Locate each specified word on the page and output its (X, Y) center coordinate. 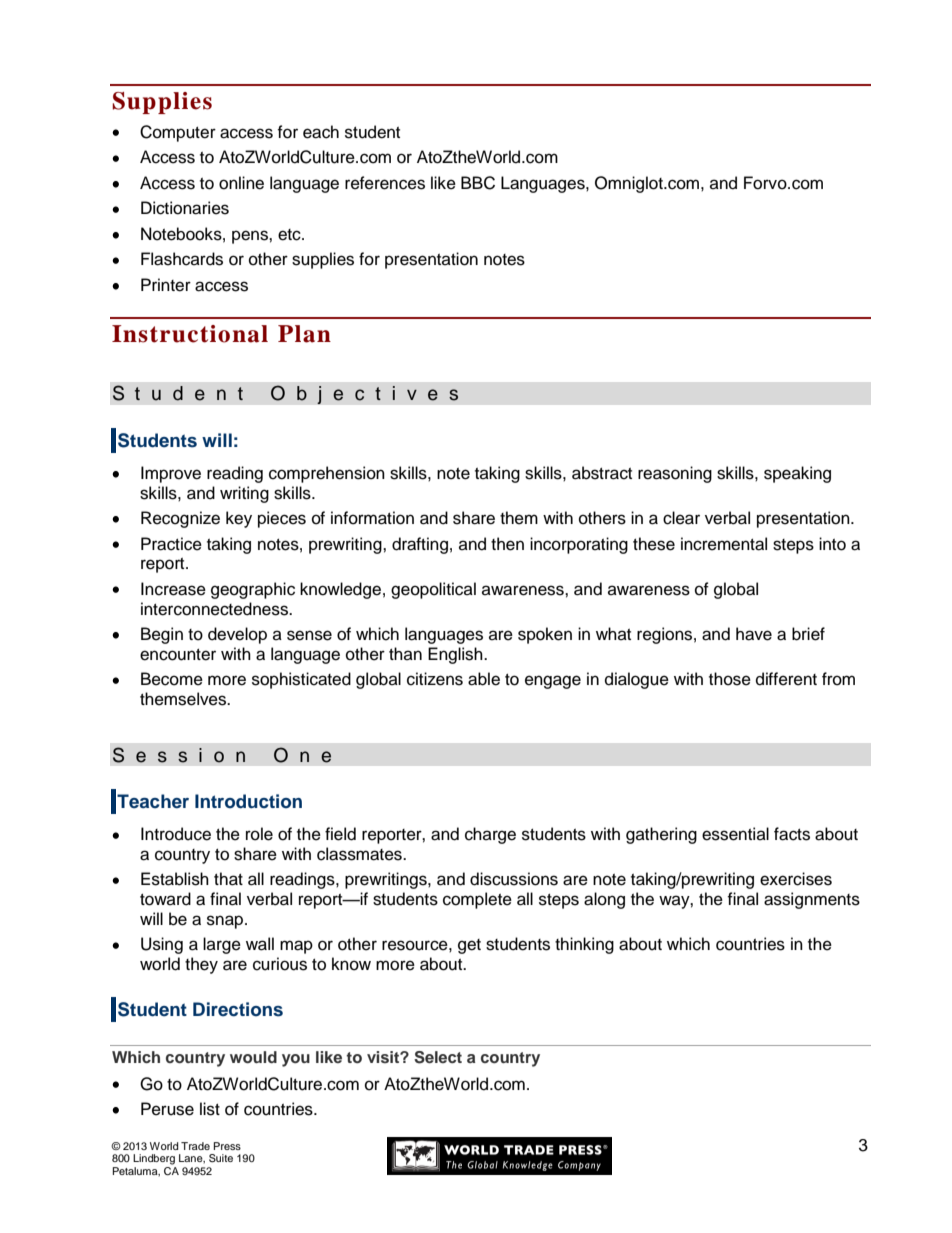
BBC (478, 183)
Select (438, 1057)
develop (237, 635)
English (456, 655)
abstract (602, 473)
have (754, 634)
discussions (514, 879)
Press (227, 1146)
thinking (584, 945)
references (385, 183)
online (241, 183)
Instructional (190, 334)
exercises (796, 879)
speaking (797, 474)
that (228, 879)
